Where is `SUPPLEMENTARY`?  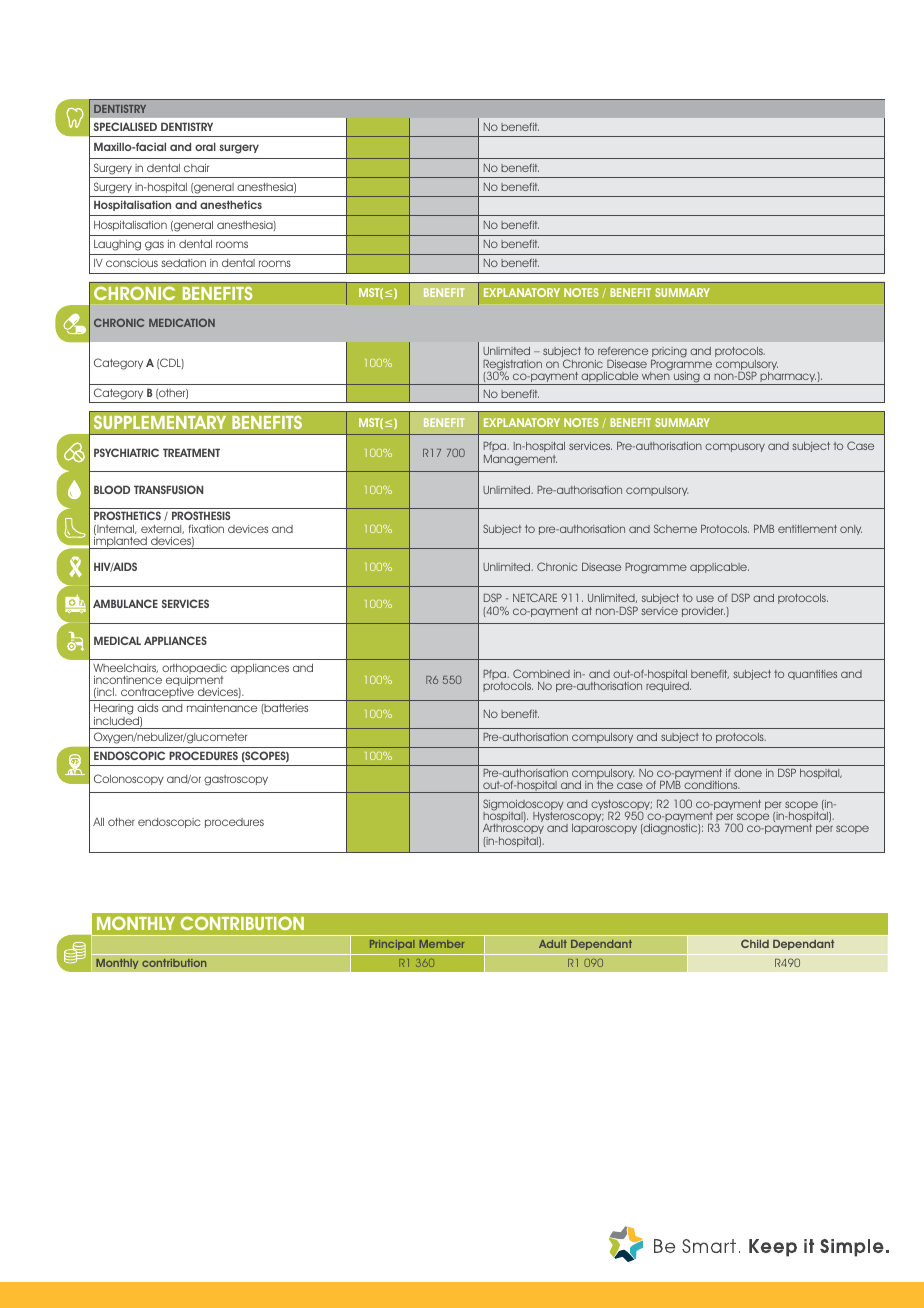
SUPPLEMENTARY is located at coordinates (160, 422).
